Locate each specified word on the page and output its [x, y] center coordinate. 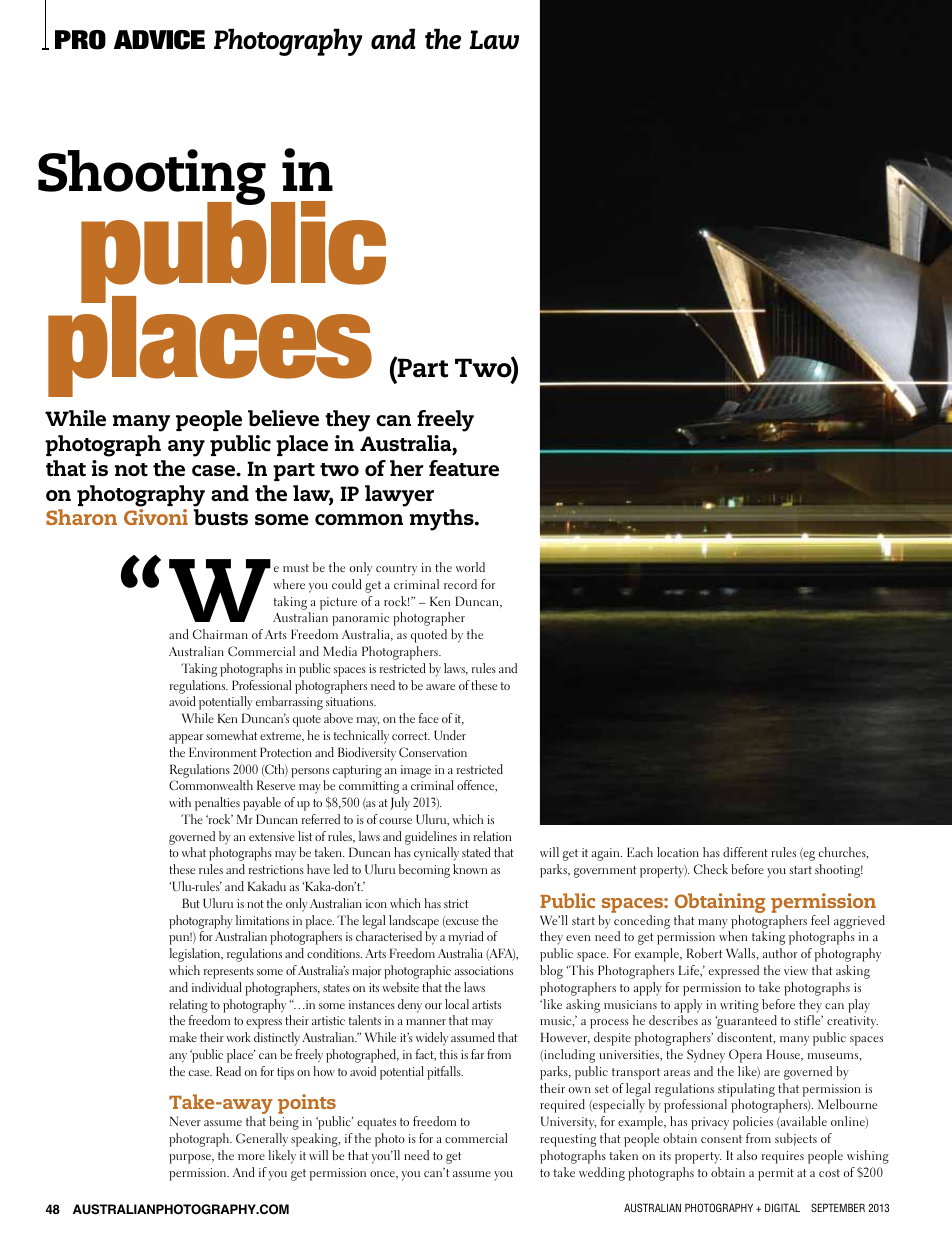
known [470, 869]
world [470, 567]
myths [443, 520]
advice [159, 40]
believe [283, 418]
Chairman [220, 634]
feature [464, 468]
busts [221, 517]
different [745, 852]
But [191, 903]
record [460, 584]
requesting [568, 1140]
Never [185, 1121]
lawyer [399, 496]
